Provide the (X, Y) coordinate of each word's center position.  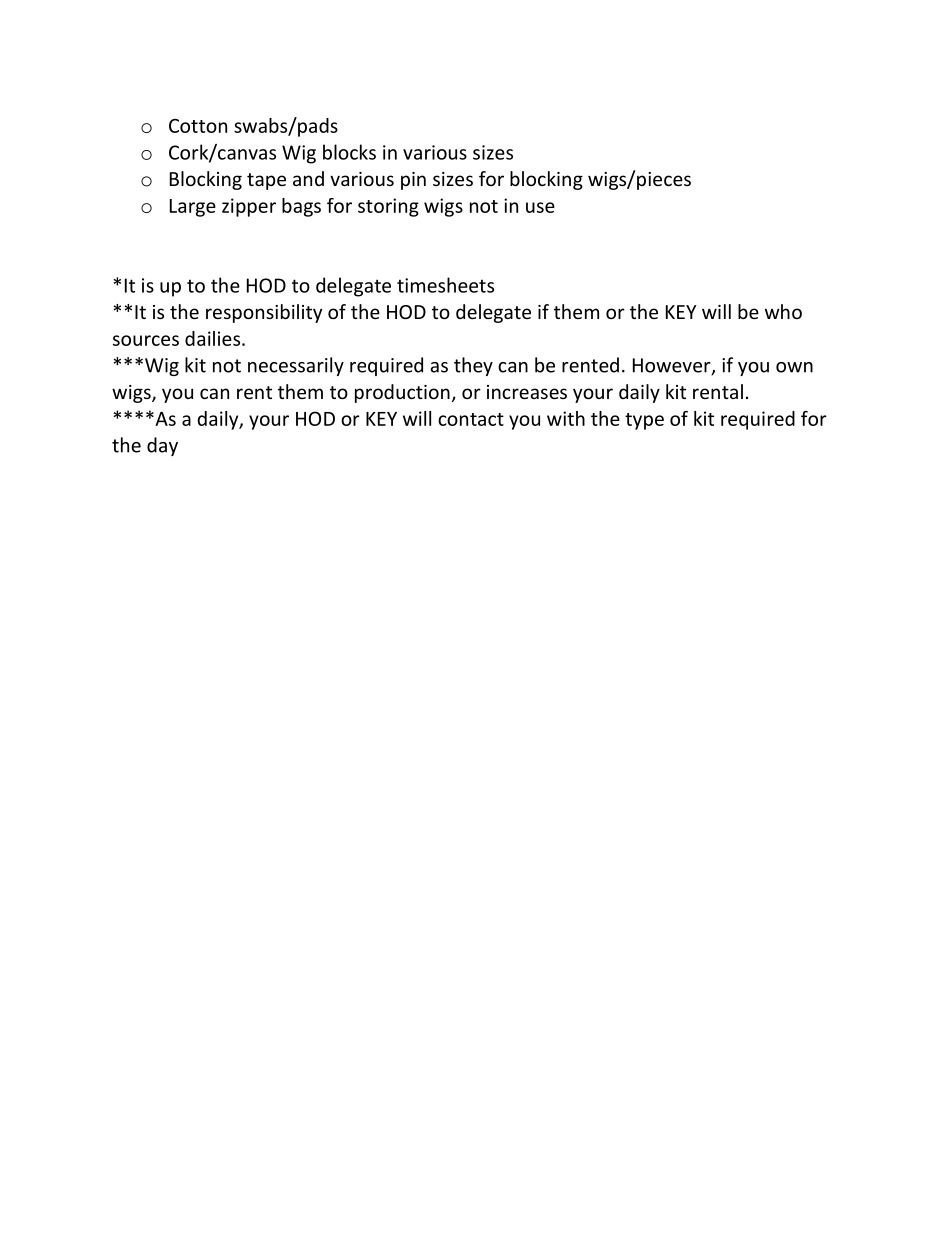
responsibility (264, 313)
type (644, 421)
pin (413, 181)
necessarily (296, 366)
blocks (349, 152)
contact (471, 419)
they (473, 366)
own (794, 367)
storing (388, 207)
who (783, 311)
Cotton (198, 125)
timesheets (445, 285)
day (162, 446)
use (540, 207)
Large (193, 208)
